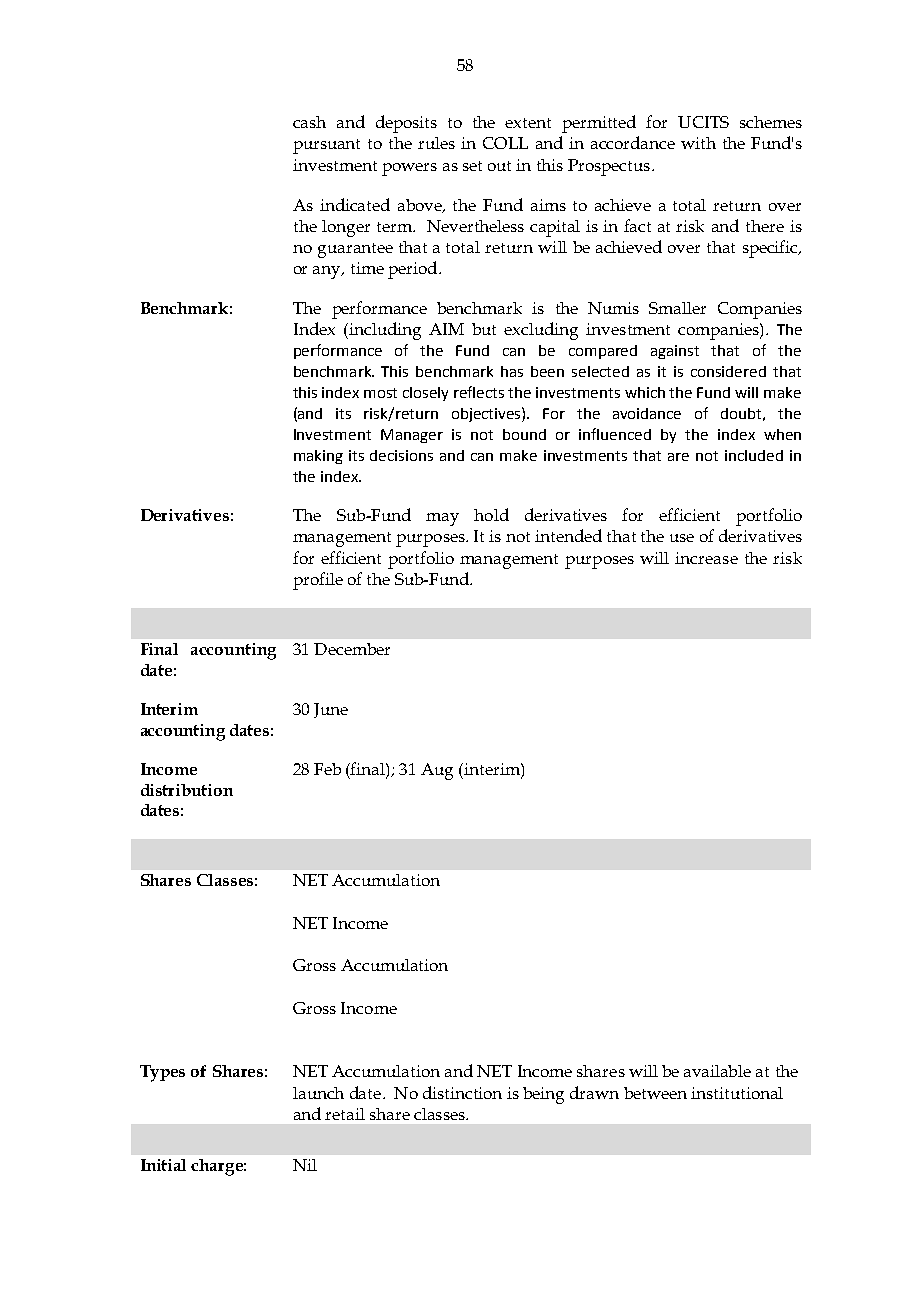 The width and height of the image is (924, 1308). Describe the element at coordinates (479, 392) in the image. I see `reflects` at that location.
